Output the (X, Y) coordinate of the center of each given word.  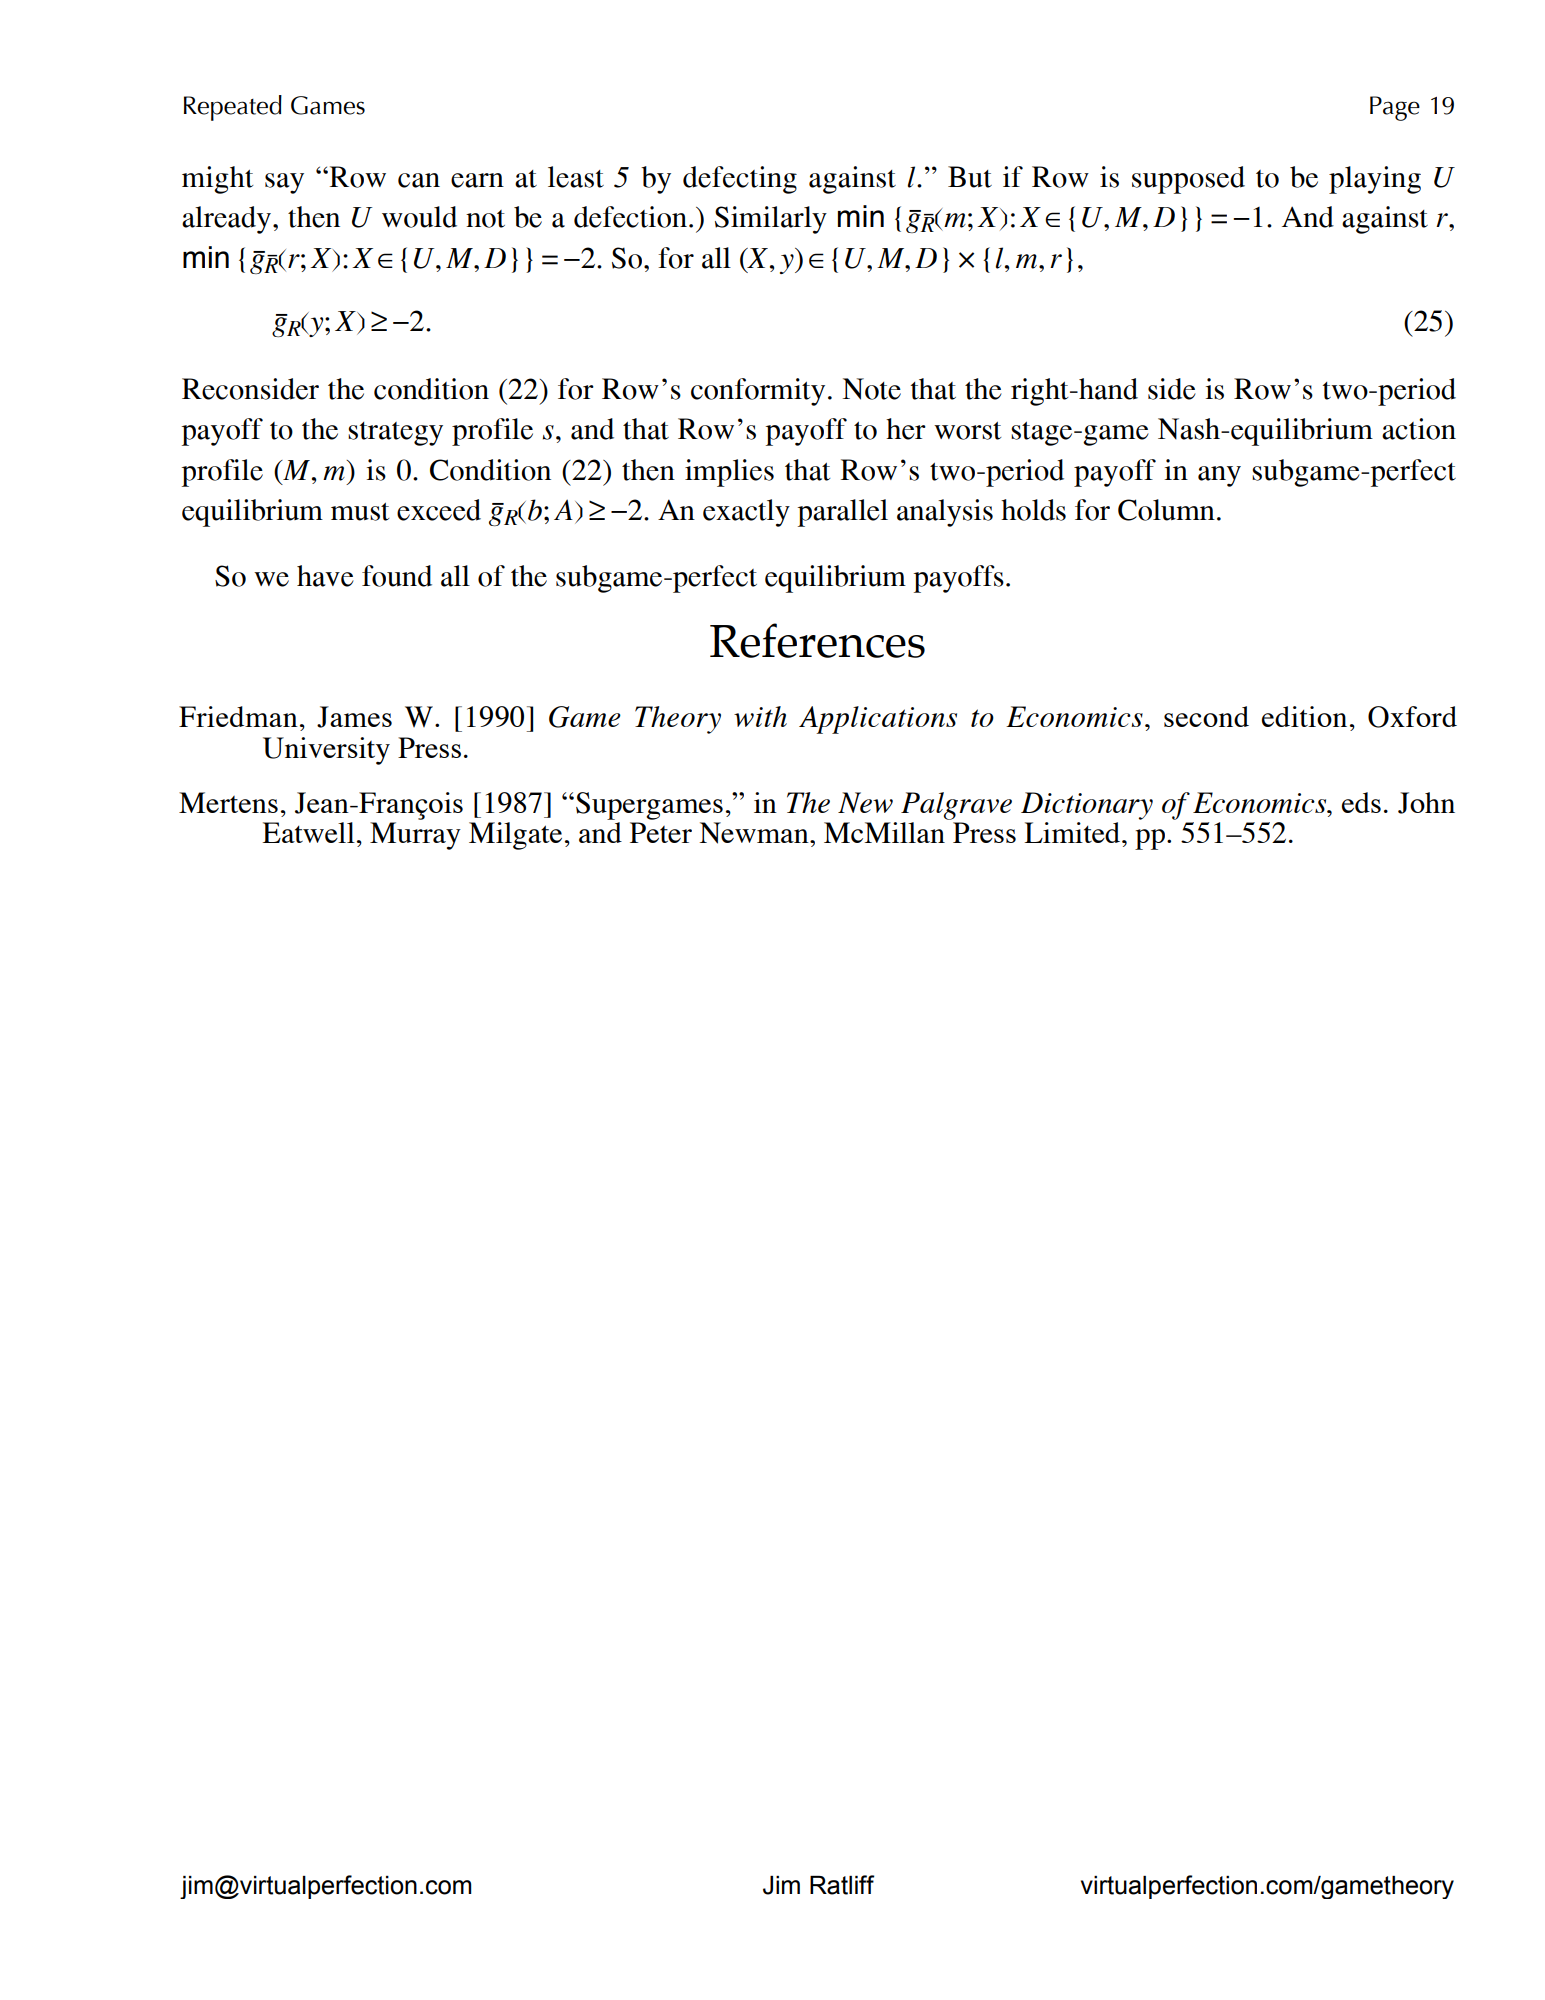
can (419, 180)
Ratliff (842, 1885)
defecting (740, 180)
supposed (1188, 180)
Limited (1073, 832)
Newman (755, 833)
